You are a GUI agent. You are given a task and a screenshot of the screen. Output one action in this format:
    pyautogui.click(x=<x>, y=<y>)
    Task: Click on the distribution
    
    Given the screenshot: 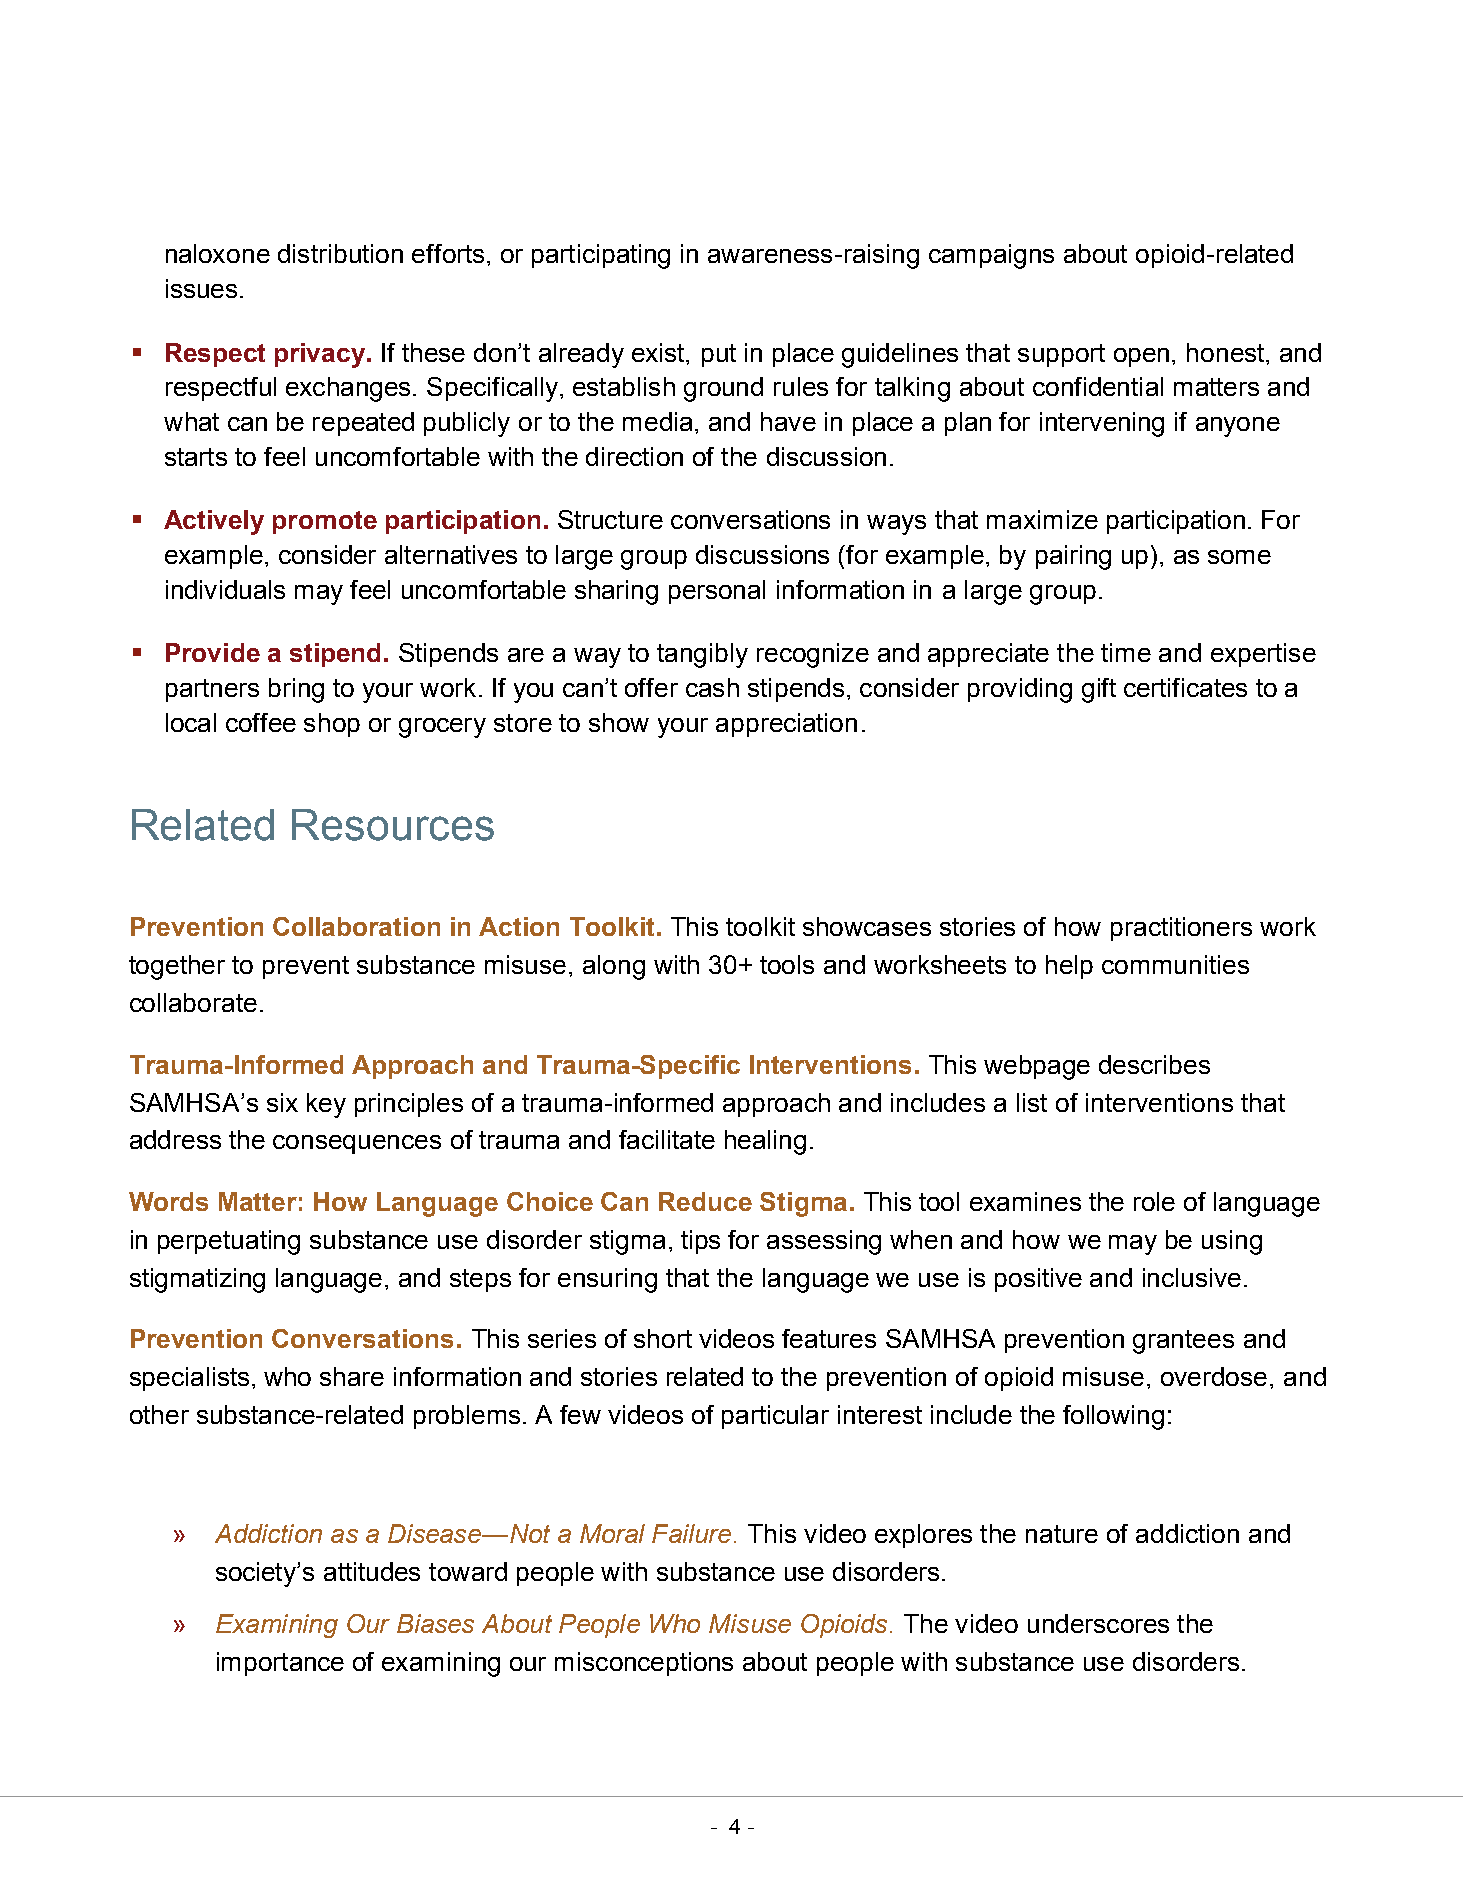 What is the action you would take?
    pyautogui.click(x=340, y=253)
